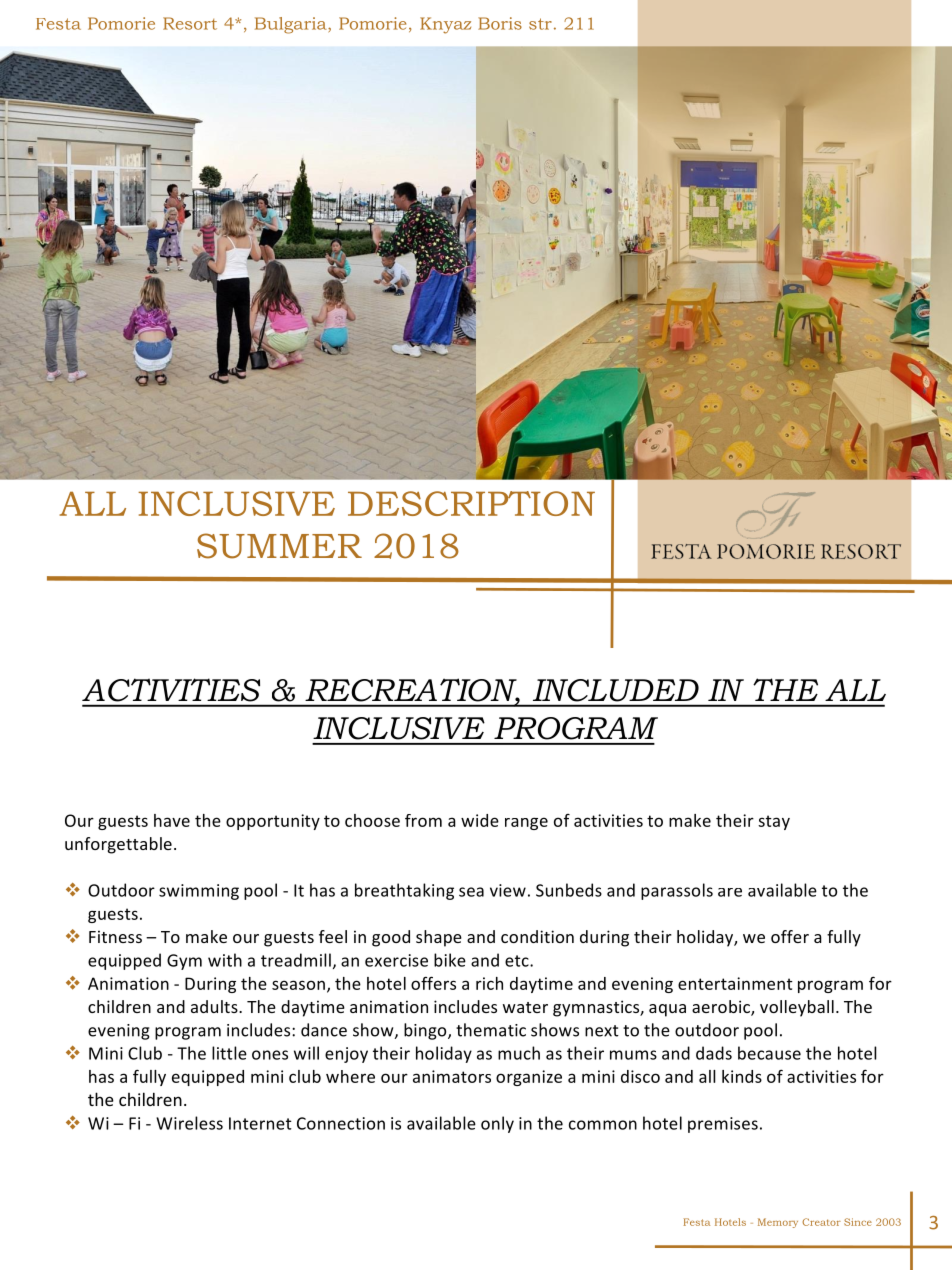  I want to click on Wireless, so click(189, 1123).
